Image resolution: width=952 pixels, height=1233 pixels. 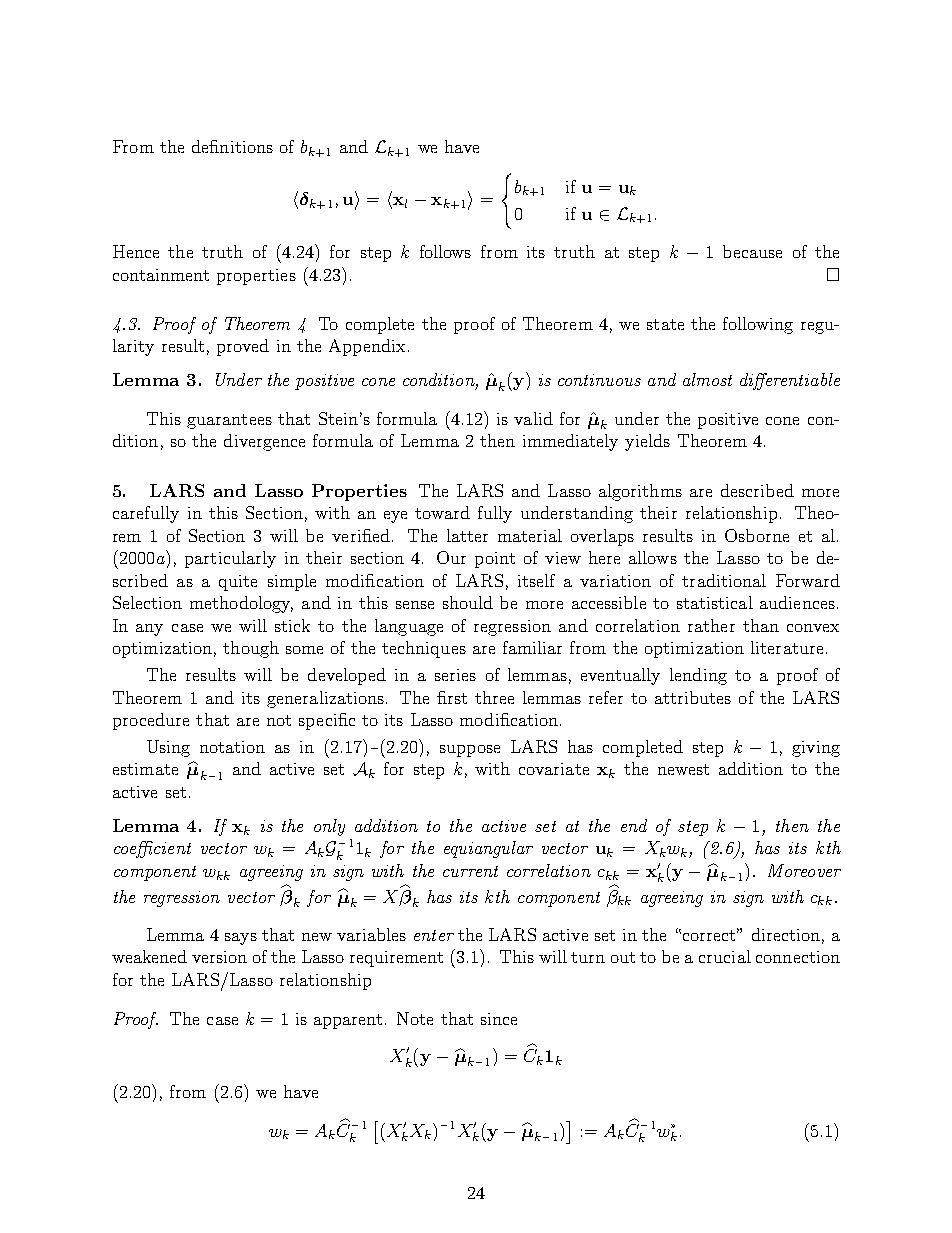 I want to click on version, so click(x=219, y=957).
